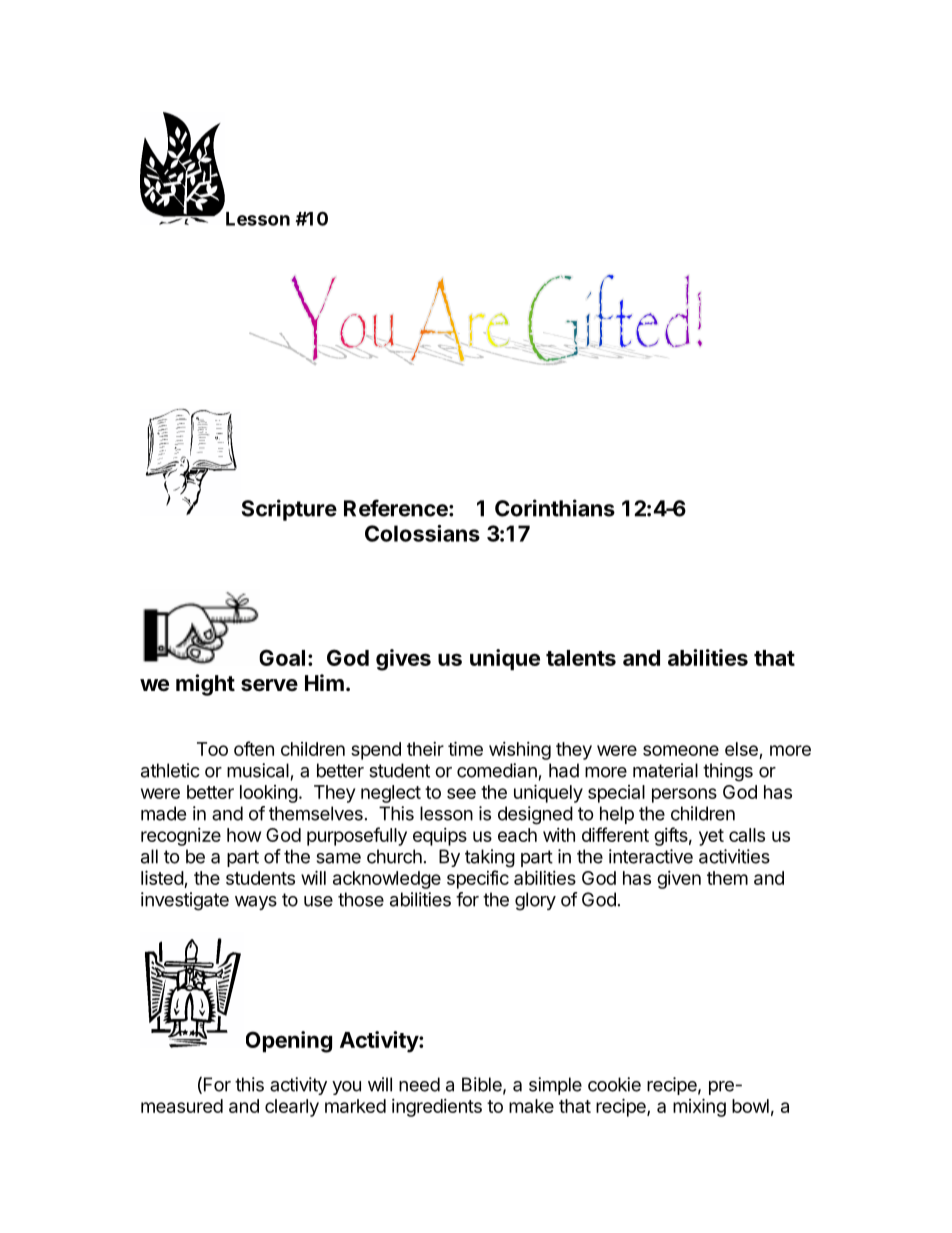 The width and height of the document is (952, 1233). What do you see at coordinates (679, 880) in the document?
I see `given` at bounding box center [679, 880].
